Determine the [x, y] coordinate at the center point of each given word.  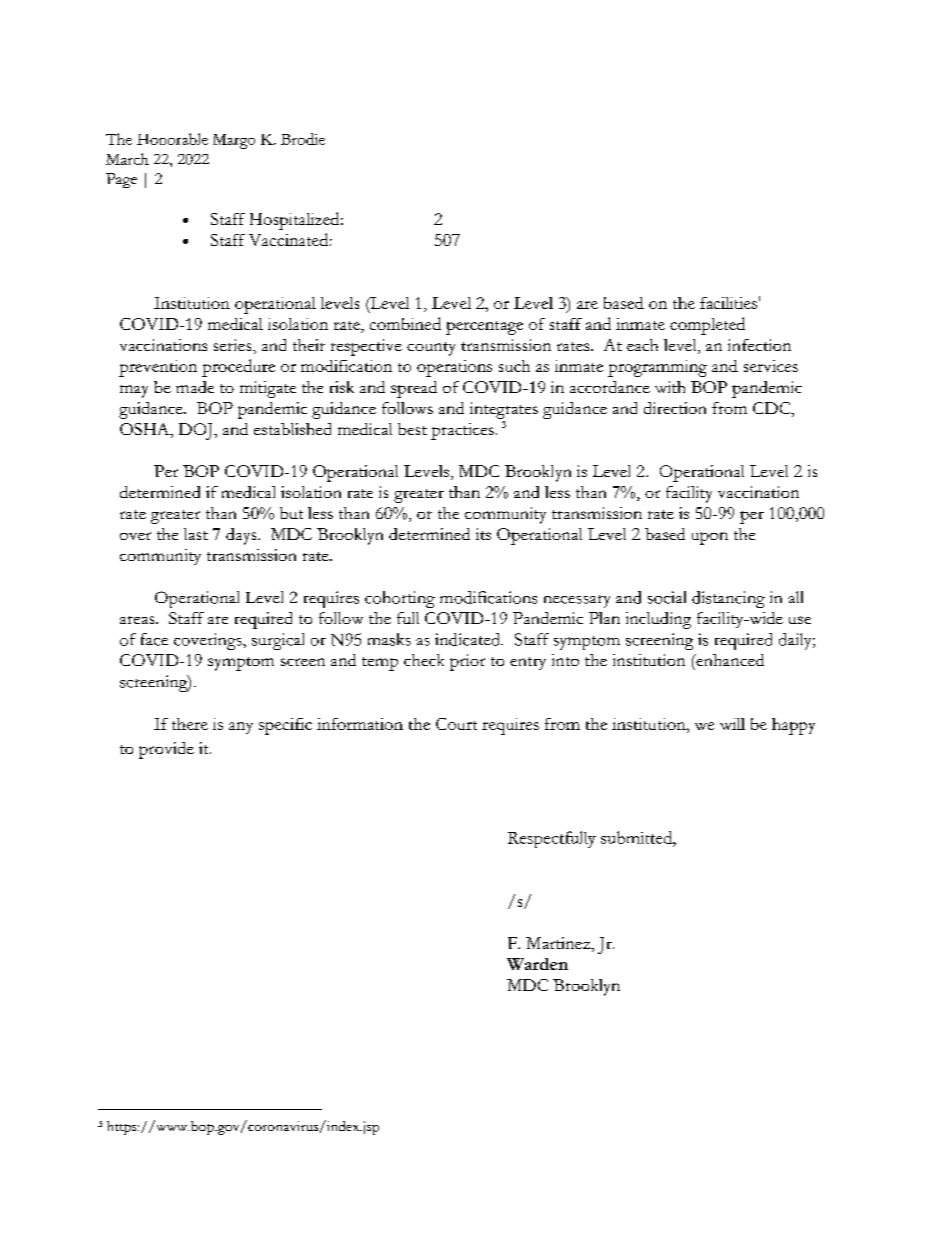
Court [456, 724]
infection [759, 345]
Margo [234, 141]
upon [710, 538]
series [234, 345]
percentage [484, 328]
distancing [728, 599]
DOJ [197, 431]
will [732, 724]
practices [462, 431]
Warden [537, 964]
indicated [469, 639]
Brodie [303, 139]
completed [707, 326]
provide [166, 750]
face [154, 639]
